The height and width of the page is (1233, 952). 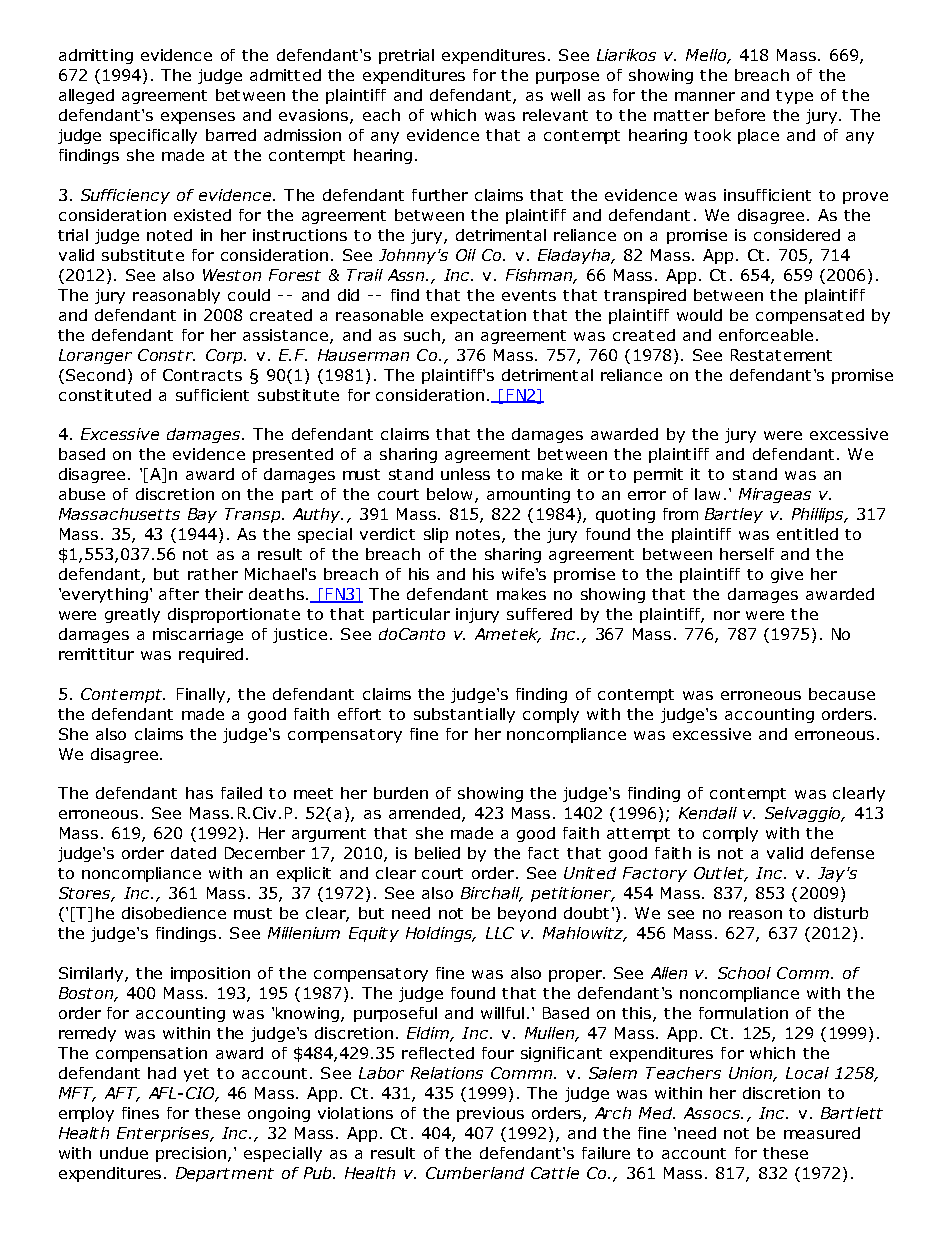 I want to click on amended, so click(x=424, y=813).
